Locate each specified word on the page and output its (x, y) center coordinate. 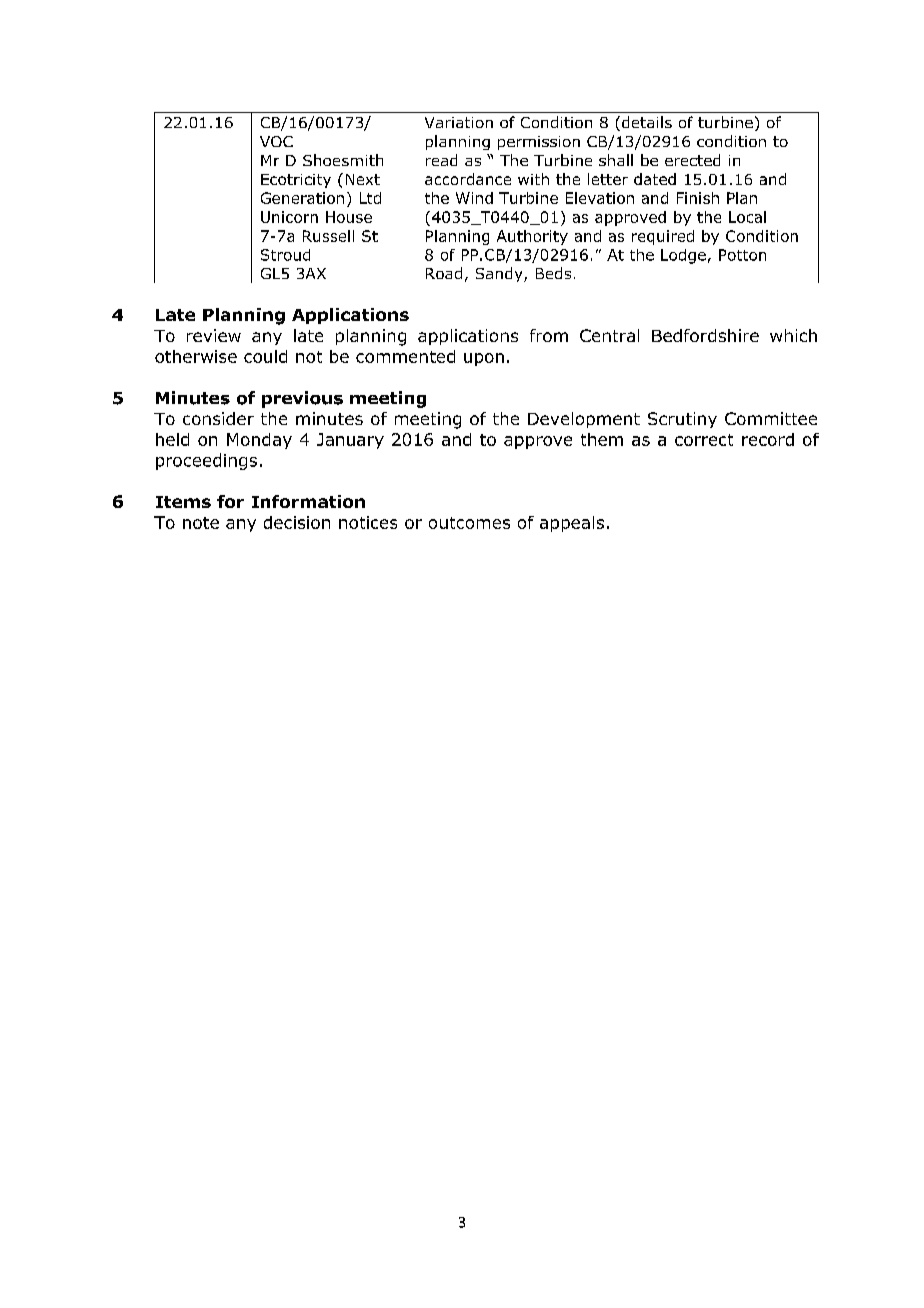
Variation (459, 122)
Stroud (285, 255)
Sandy (500, 274)
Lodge (683, 256)
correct (704, 440)
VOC (276, 141)
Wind (474, 198)
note (201, 523)
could (265, 356)
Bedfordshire (705, 335)
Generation (302, 198)
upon (484, 359)
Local (747, 217)
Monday (259, 441)
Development (584, 420)
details (647, 122)
